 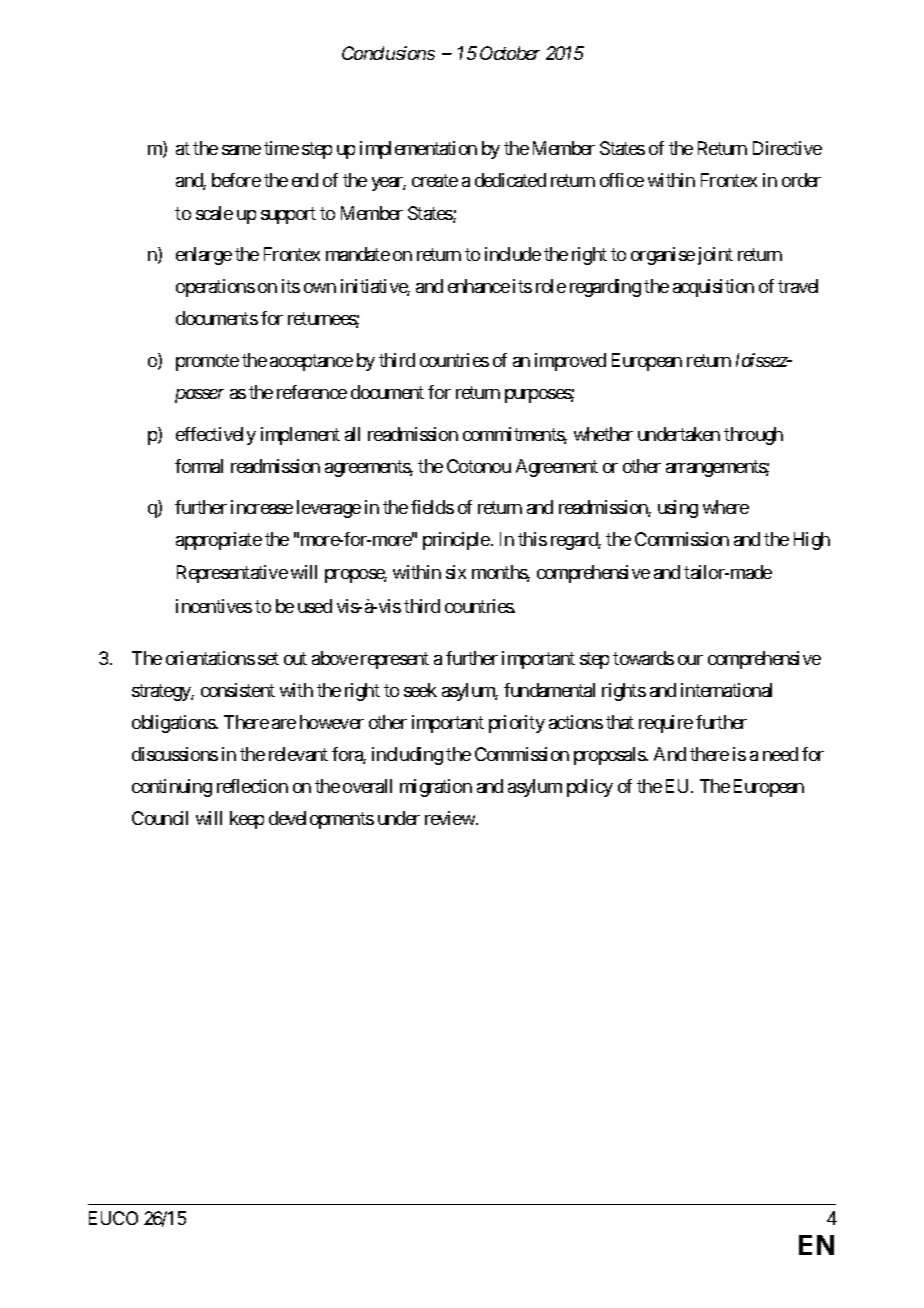 What do you see at coordinates (436, 788) in the document?
I see `migration` at bounding box center [436, 788].
